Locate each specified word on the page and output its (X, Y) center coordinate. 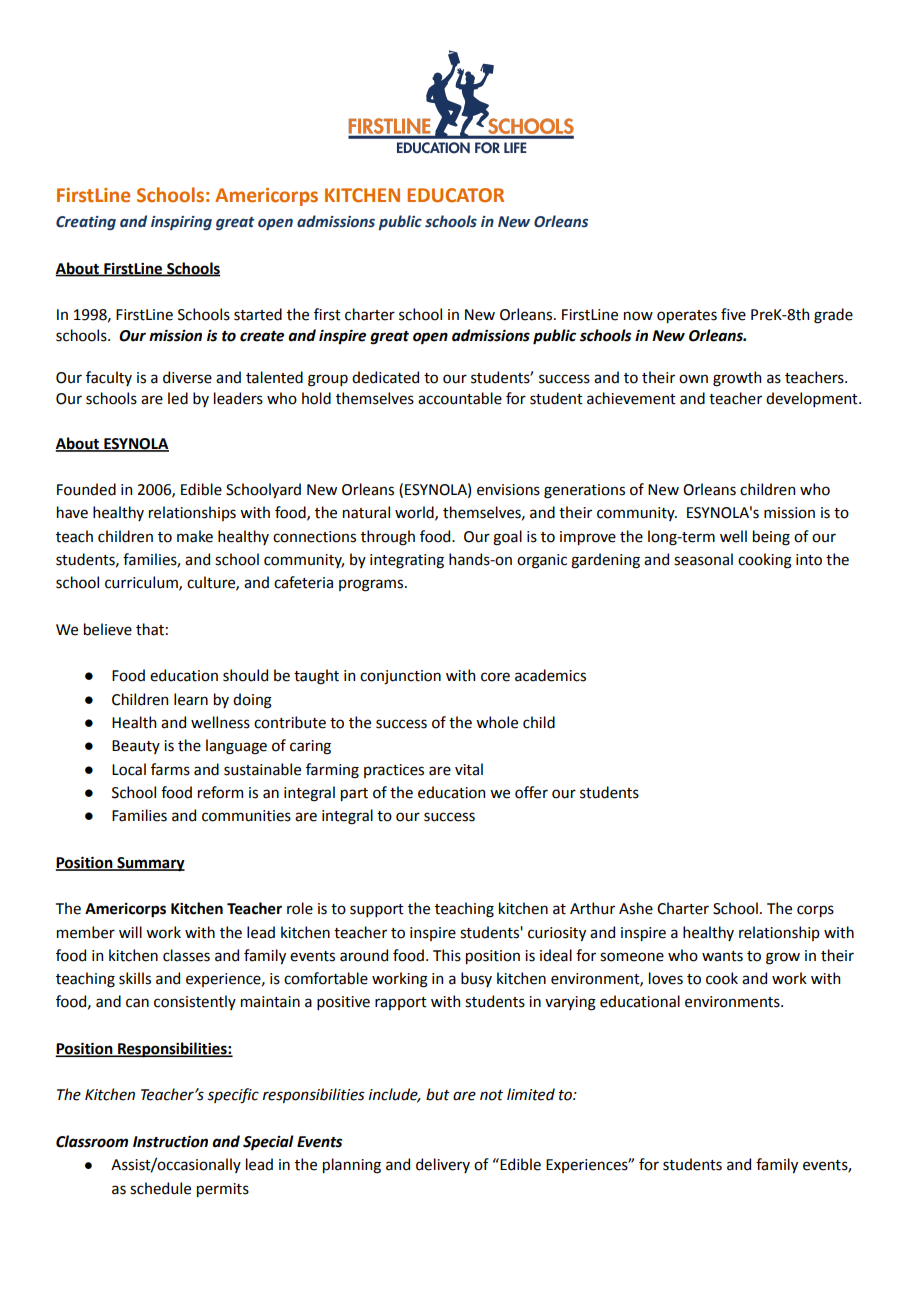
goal (507, 538)
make (195, 536)
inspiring (181, 223)
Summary (150, 864)
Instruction (170, 1142)
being (771, 538)
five (733, 314)
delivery (443, 1165)
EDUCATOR (455, 195)
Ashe (636, 908)
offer (531, 792)
